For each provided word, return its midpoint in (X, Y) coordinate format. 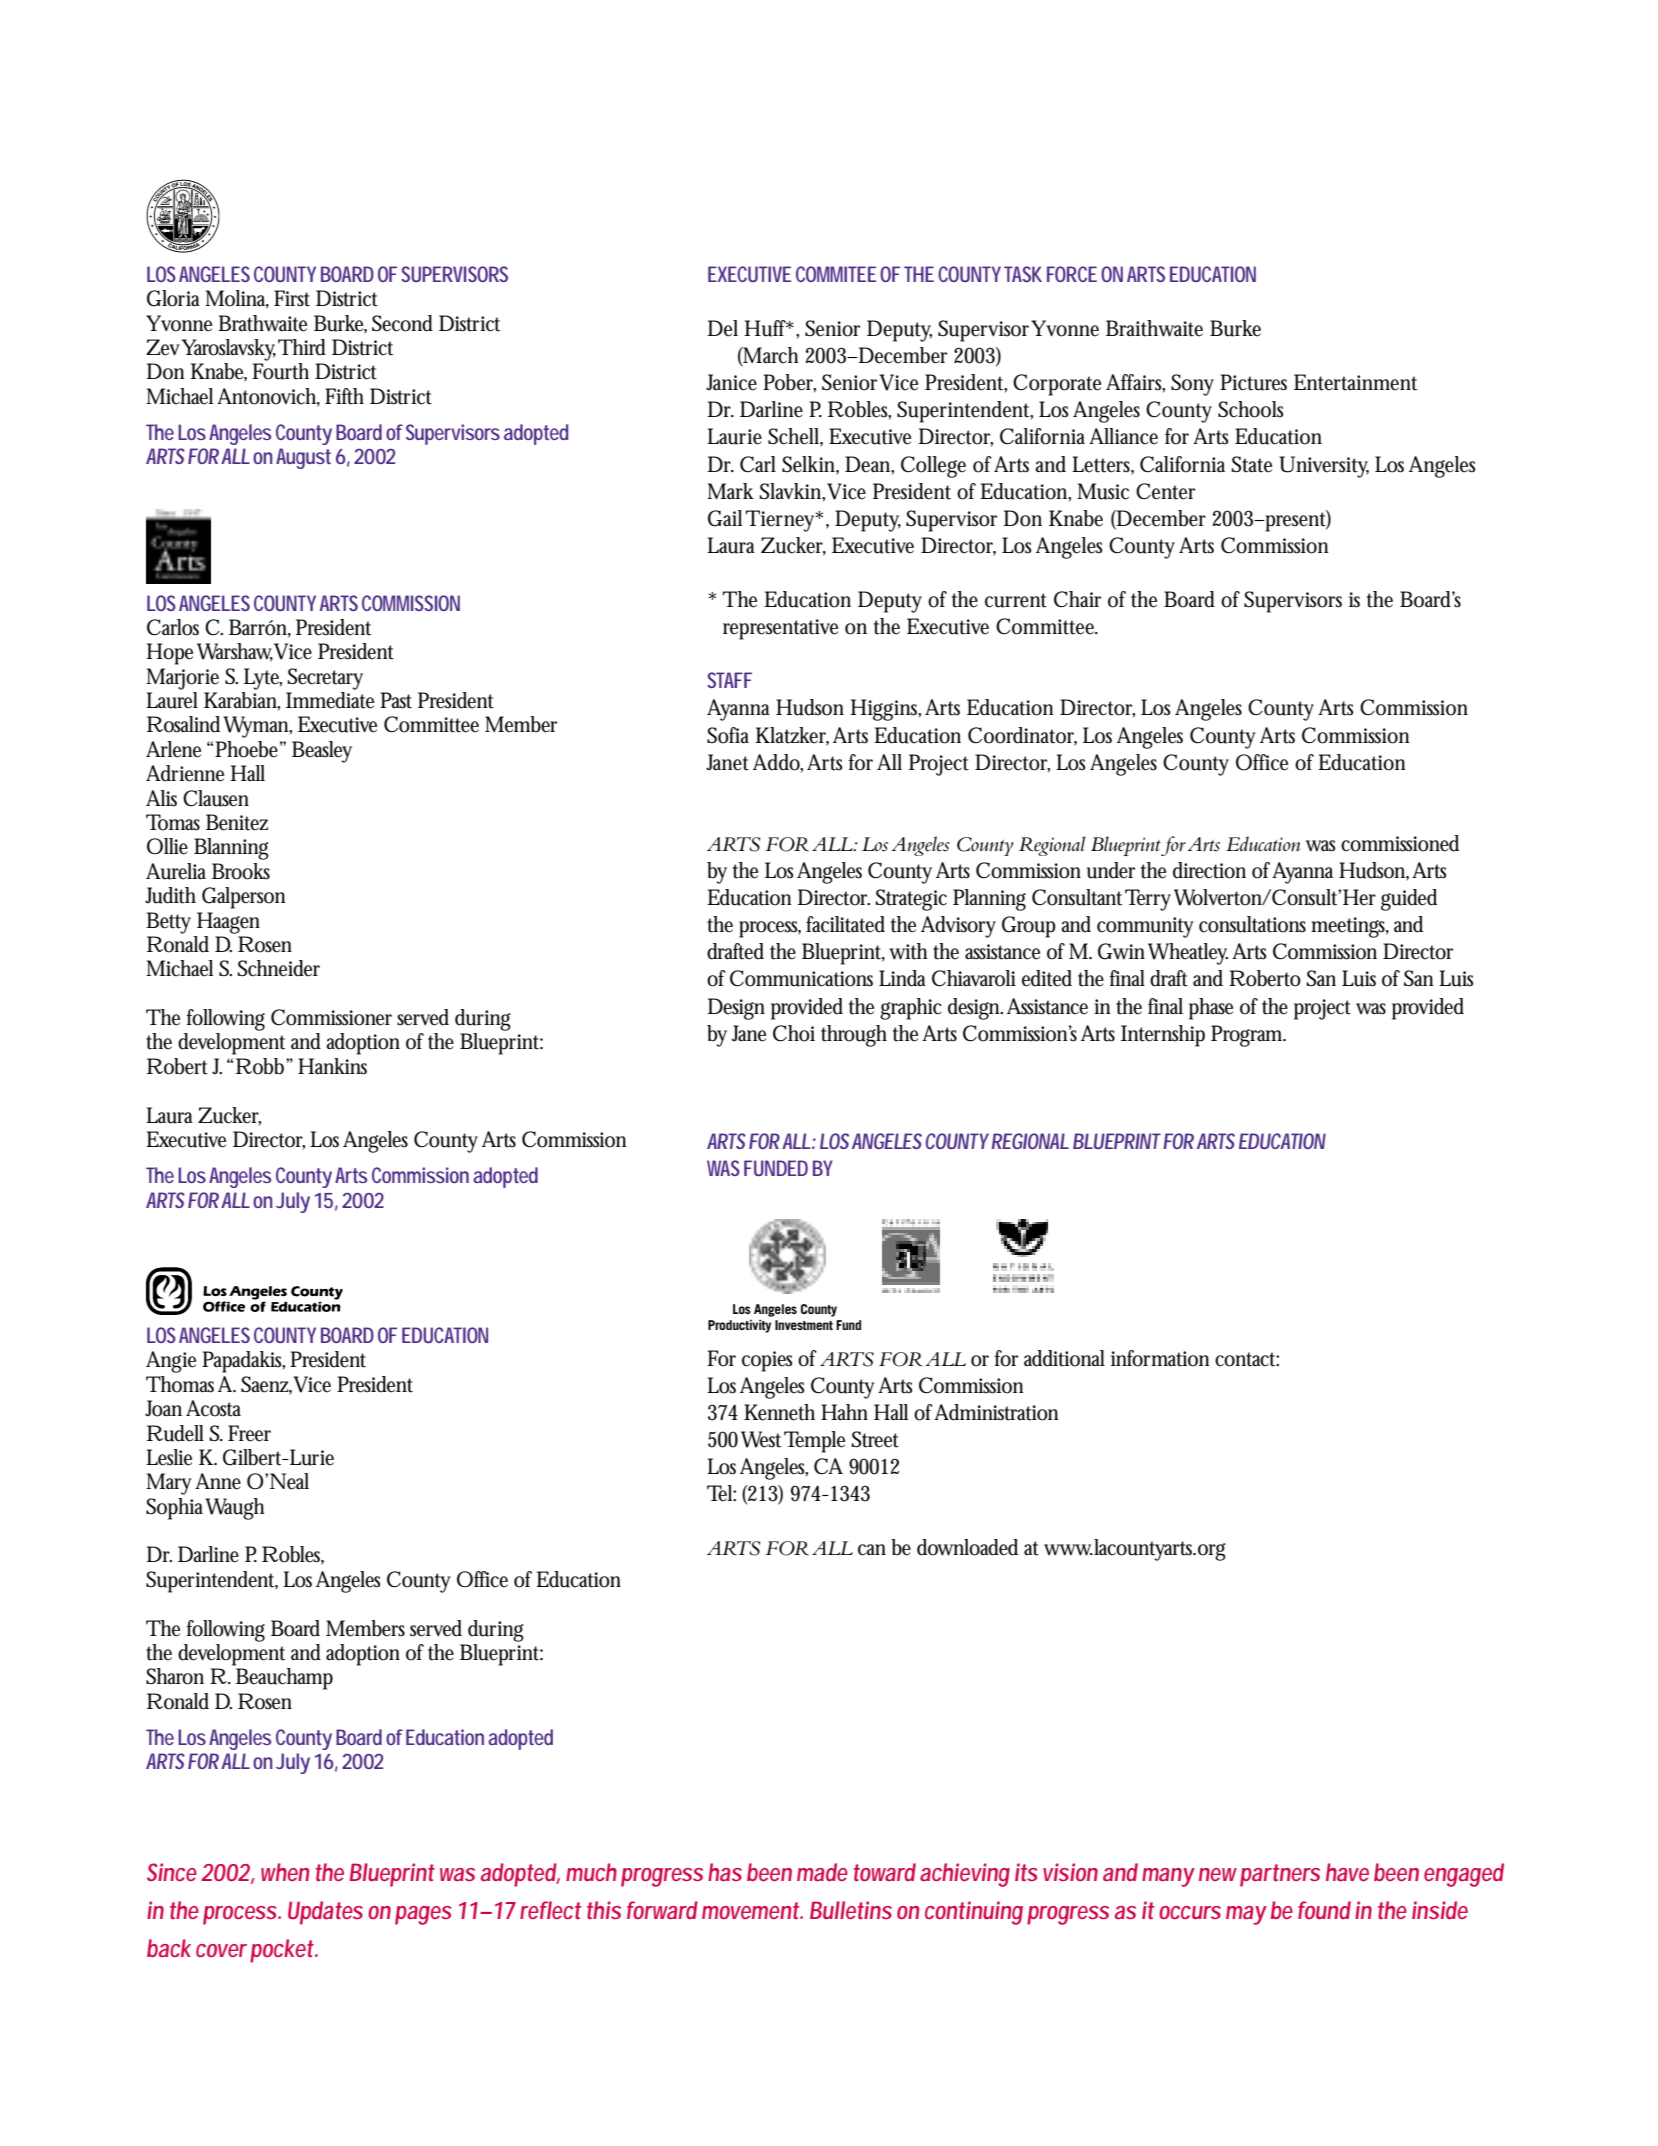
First (292, 298)
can (872, 1550)
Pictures (1253, 382)
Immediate (330, 700)
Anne (218, 1481)
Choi (794, 1033)
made (822, 1872)
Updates (325, 1913)
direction (1209, 870)
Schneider (279, 968)
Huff (766, 328)
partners (1280, 1875)
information (1160, 1358)
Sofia (728, 735)
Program (1246, 1036)
